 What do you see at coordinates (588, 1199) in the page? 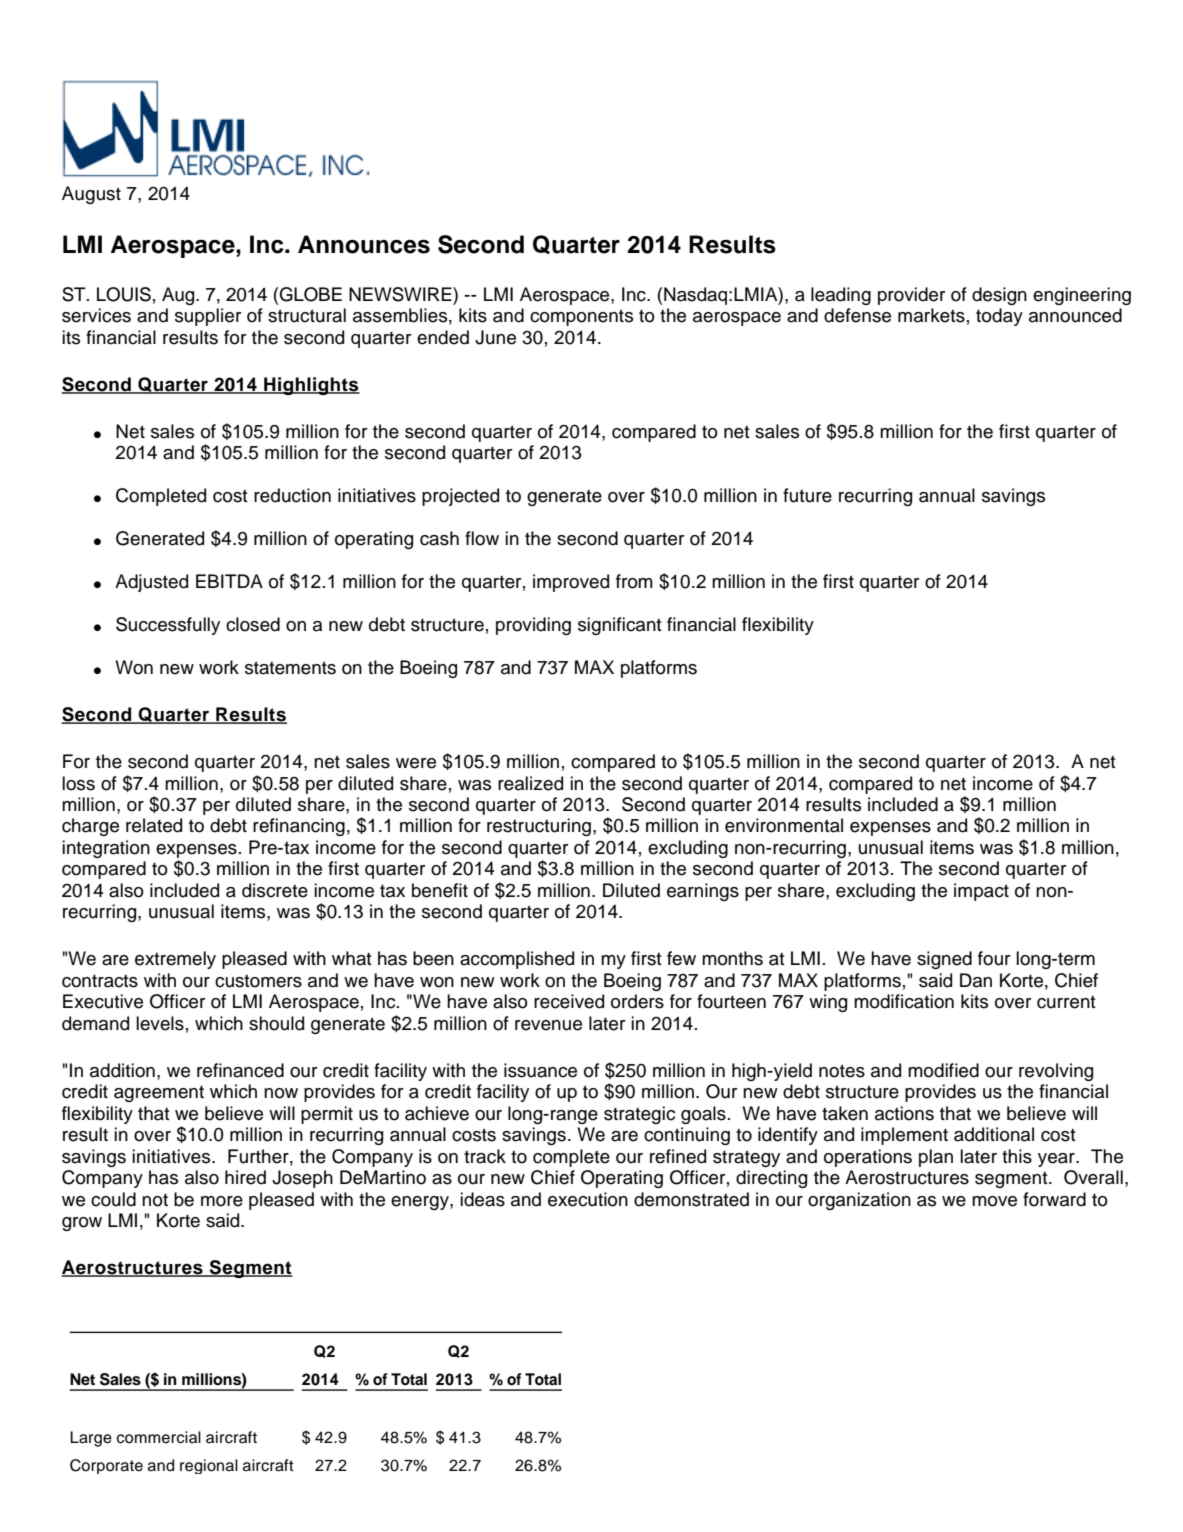
I see `execution` at bounding box center [588, 1199].
